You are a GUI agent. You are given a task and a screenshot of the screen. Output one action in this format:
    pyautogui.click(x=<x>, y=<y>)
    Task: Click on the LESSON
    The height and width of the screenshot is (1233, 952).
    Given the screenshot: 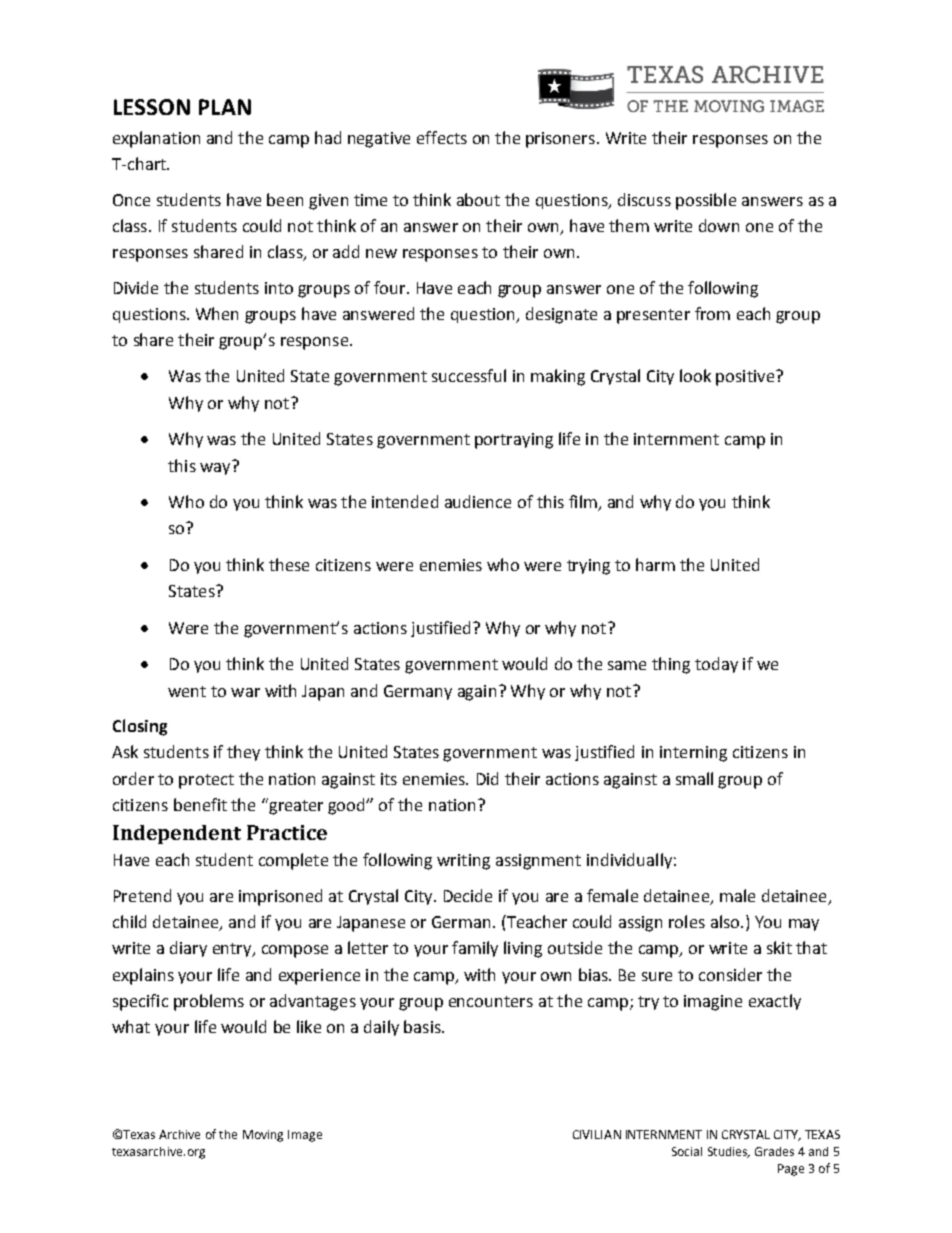 What is the action you would take?
    pyautogui.click(x=152, y=107)
